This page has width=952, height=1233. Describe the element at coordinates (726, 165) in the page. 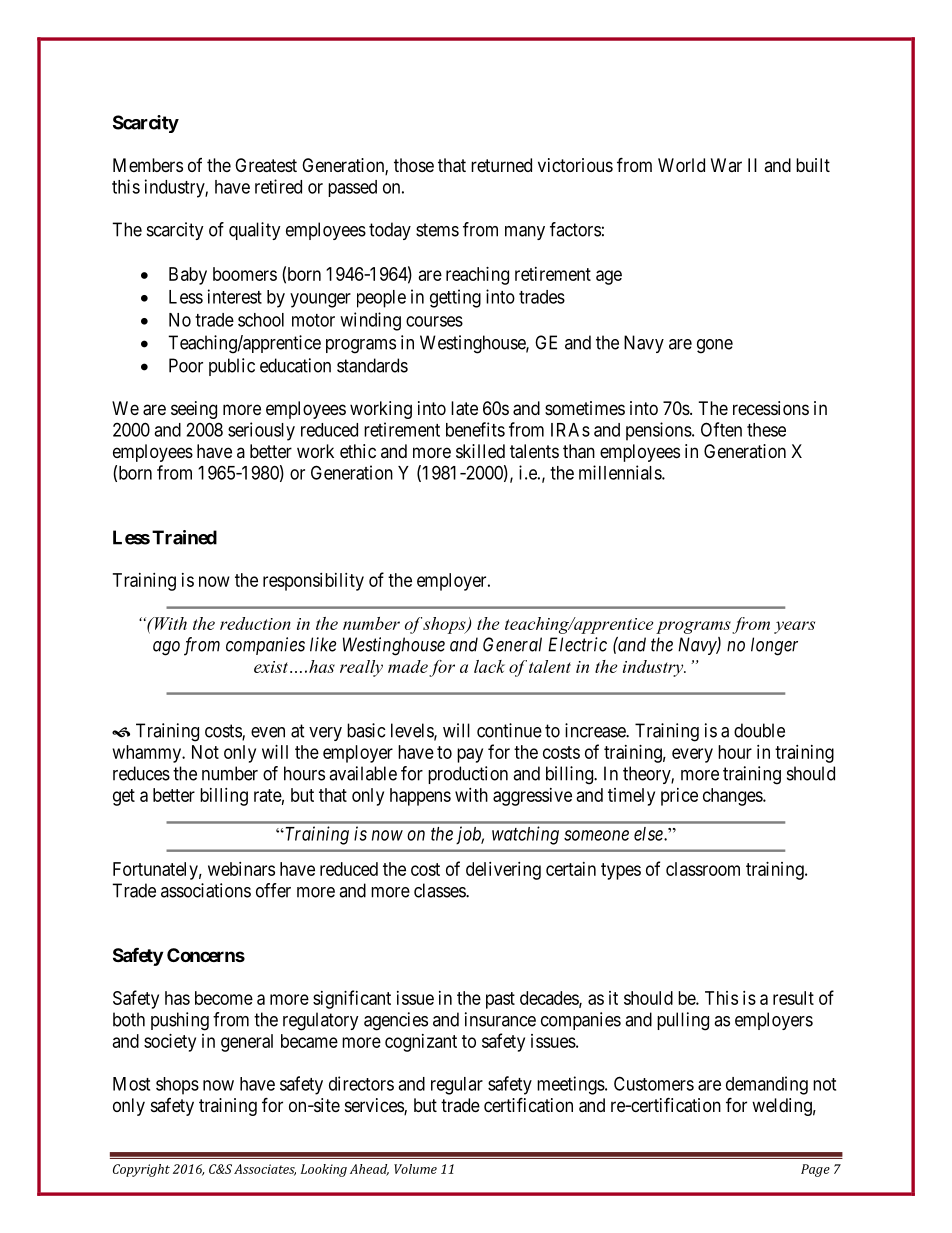

I see `War` at that location.
